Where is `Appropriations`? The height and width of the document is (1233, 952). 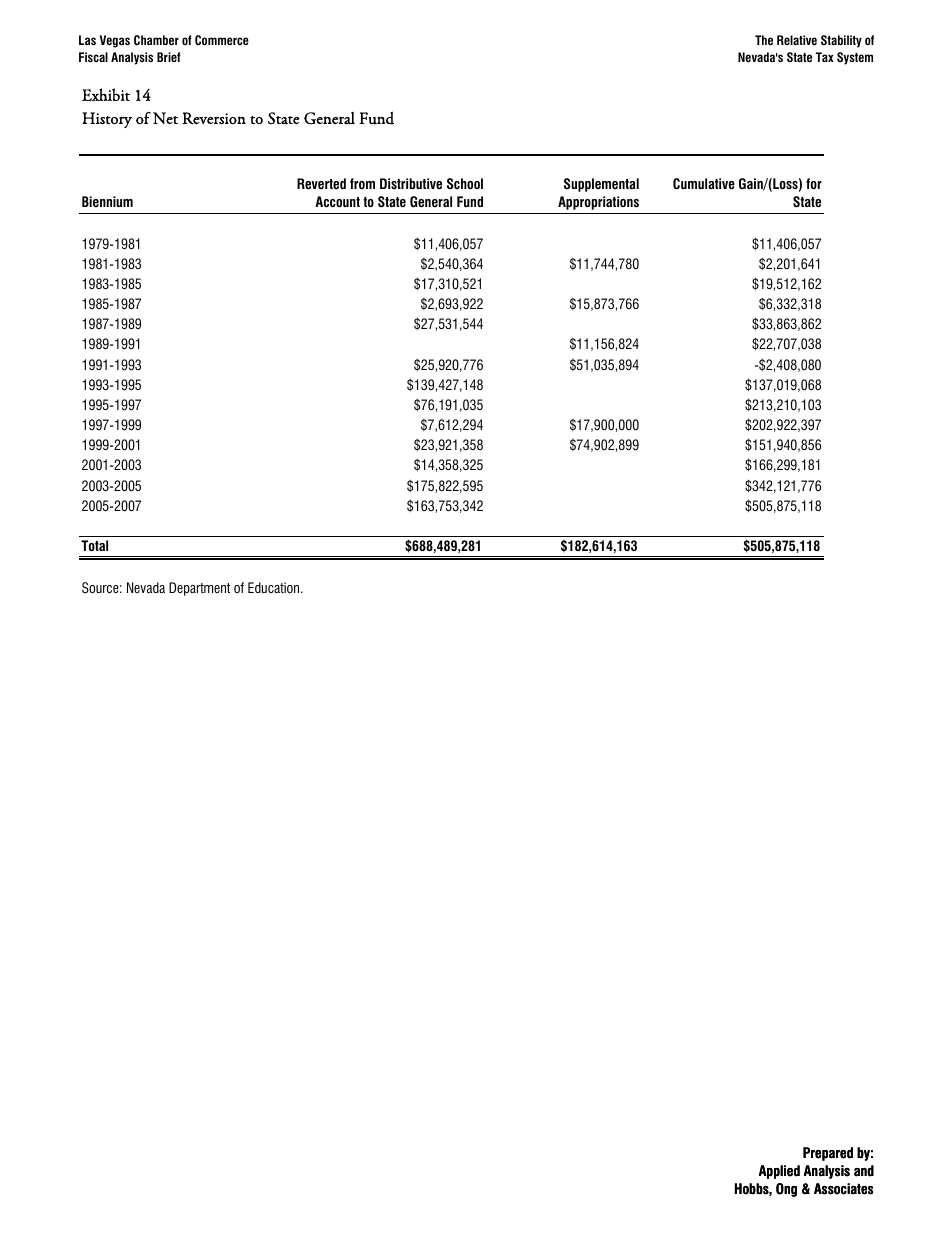 Appropriations is located at coordinates (598, 203).
